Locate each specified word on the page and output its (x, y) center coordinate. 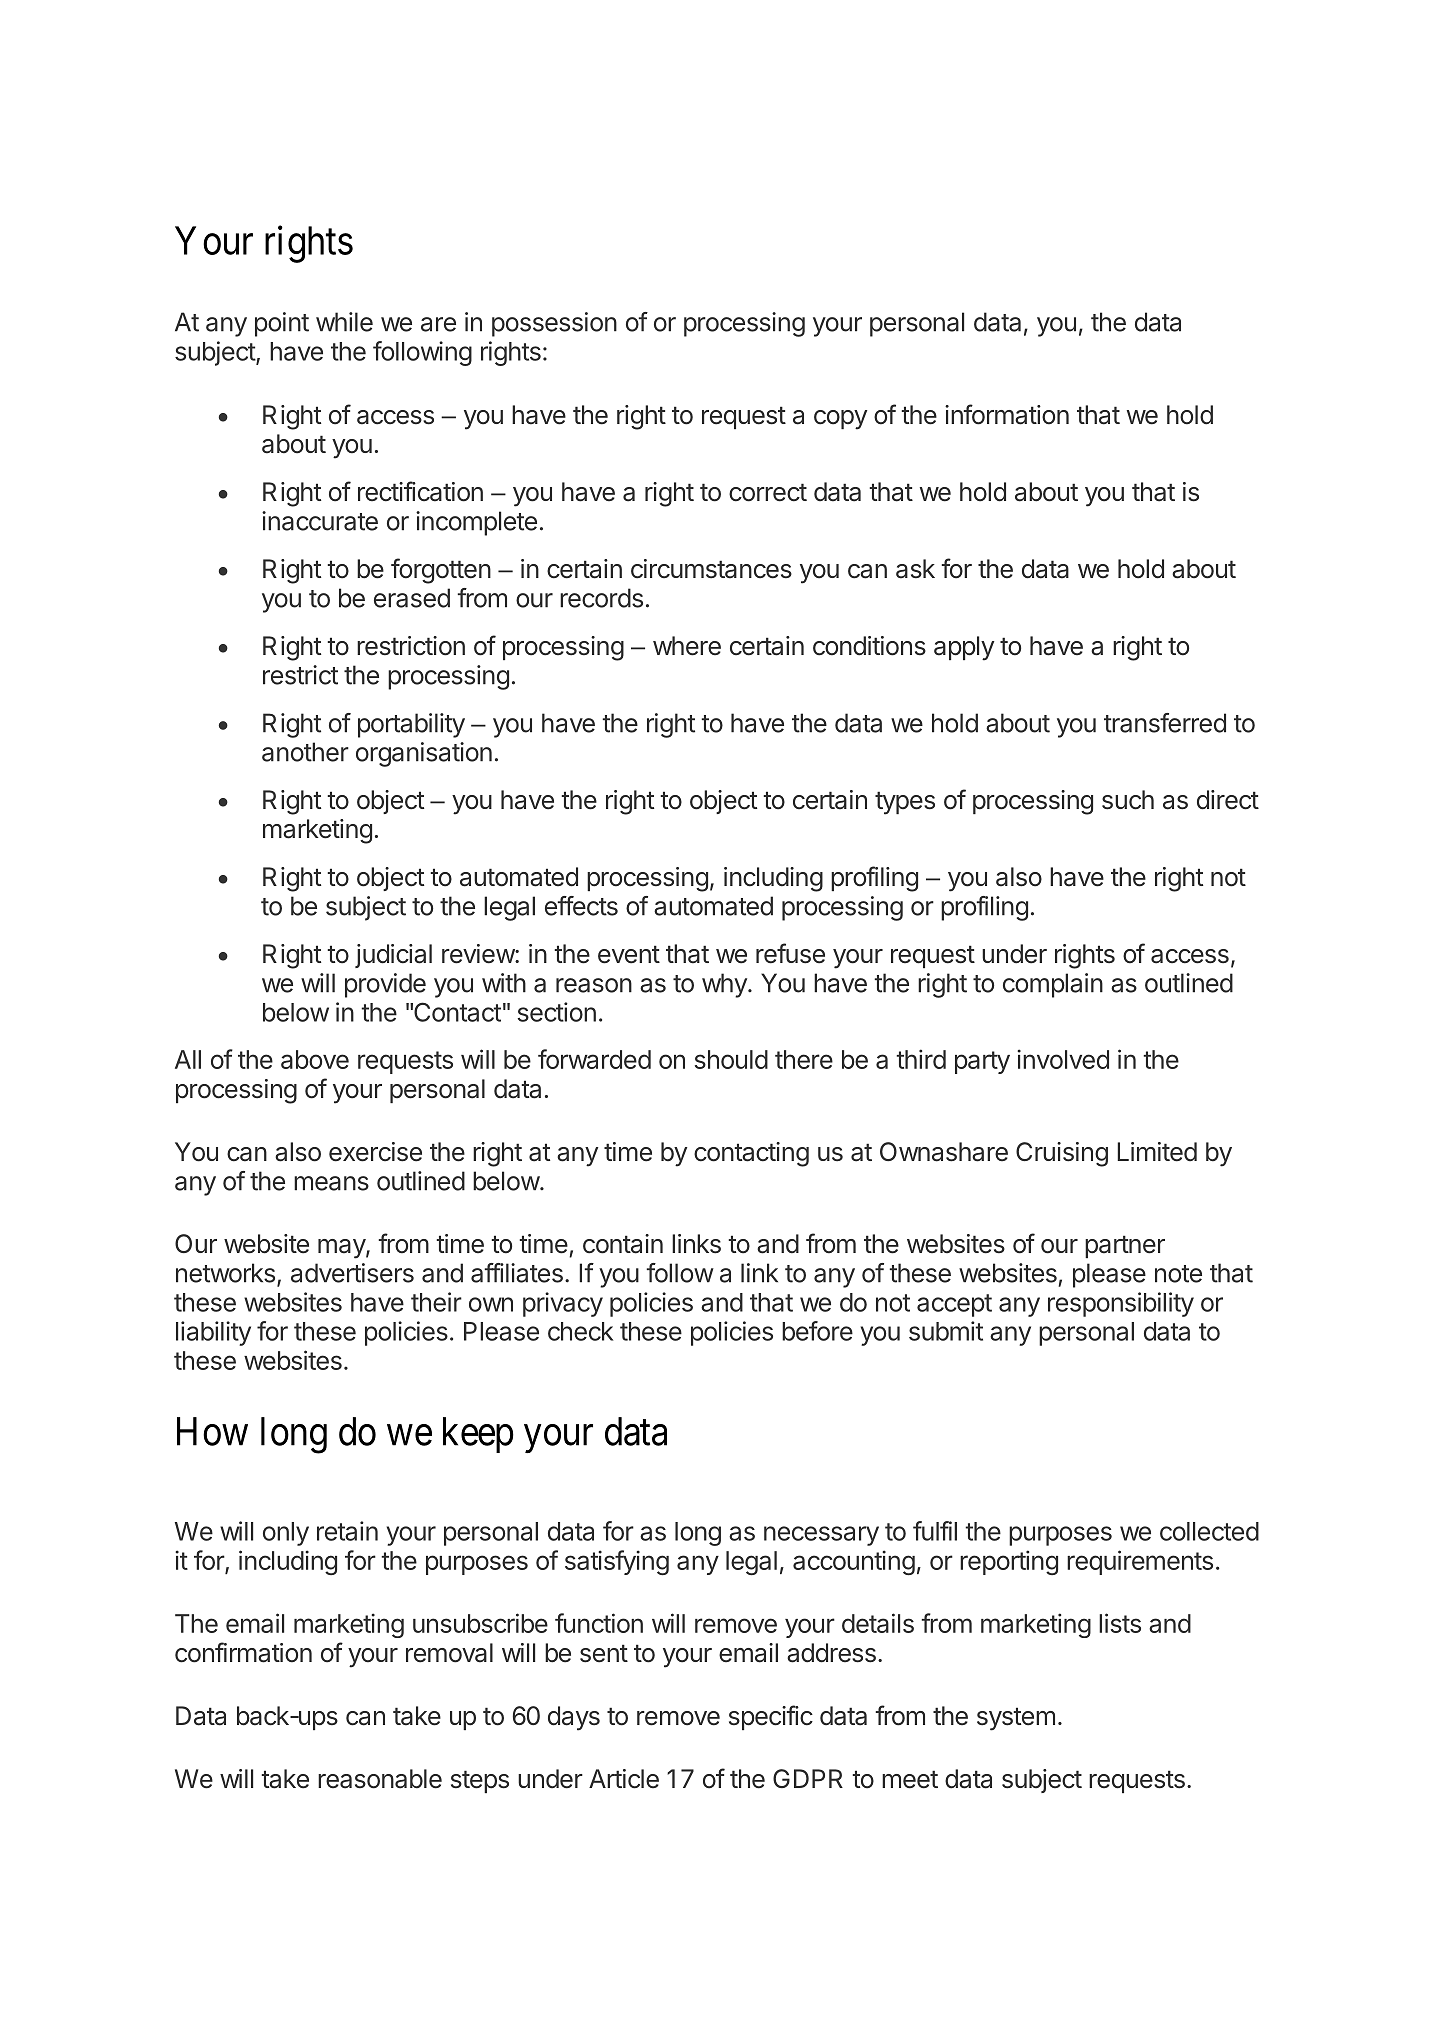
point (282, 324)
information (1007, 414)
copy (840, 420)
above (315, 1059)
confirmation (243, 1652)
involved (1063, 1059)
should (731, 1059)
